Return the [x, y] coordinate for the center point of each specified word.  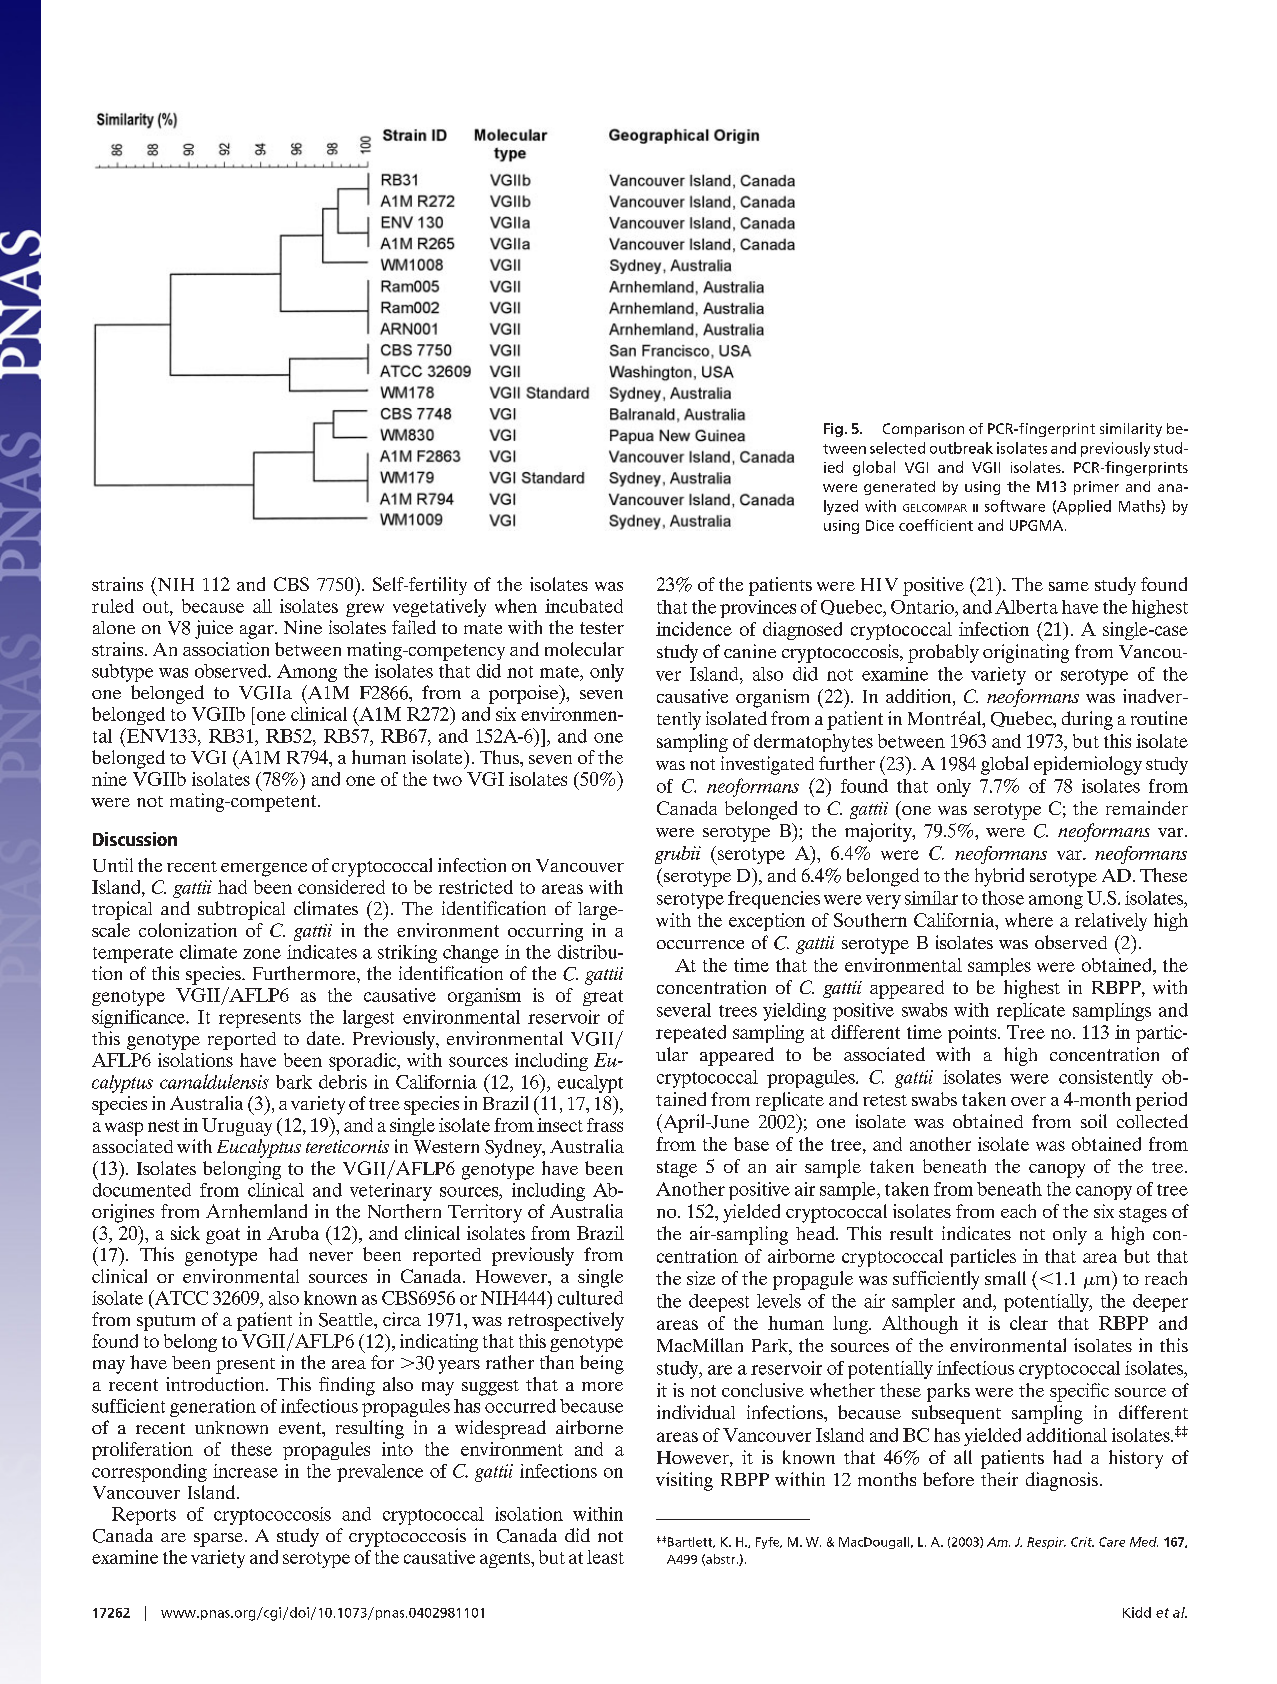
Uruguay [237, 1127]
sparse [218, 1540]
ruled [113, 606]
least [605, 1557]
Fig [833, 430]
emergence [264, 870]
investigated [767, 765]
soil [1094, 1121]
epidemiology [1088, 765]
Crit [1082, 1542]
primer [1096, 488]
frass [605, 1125]
